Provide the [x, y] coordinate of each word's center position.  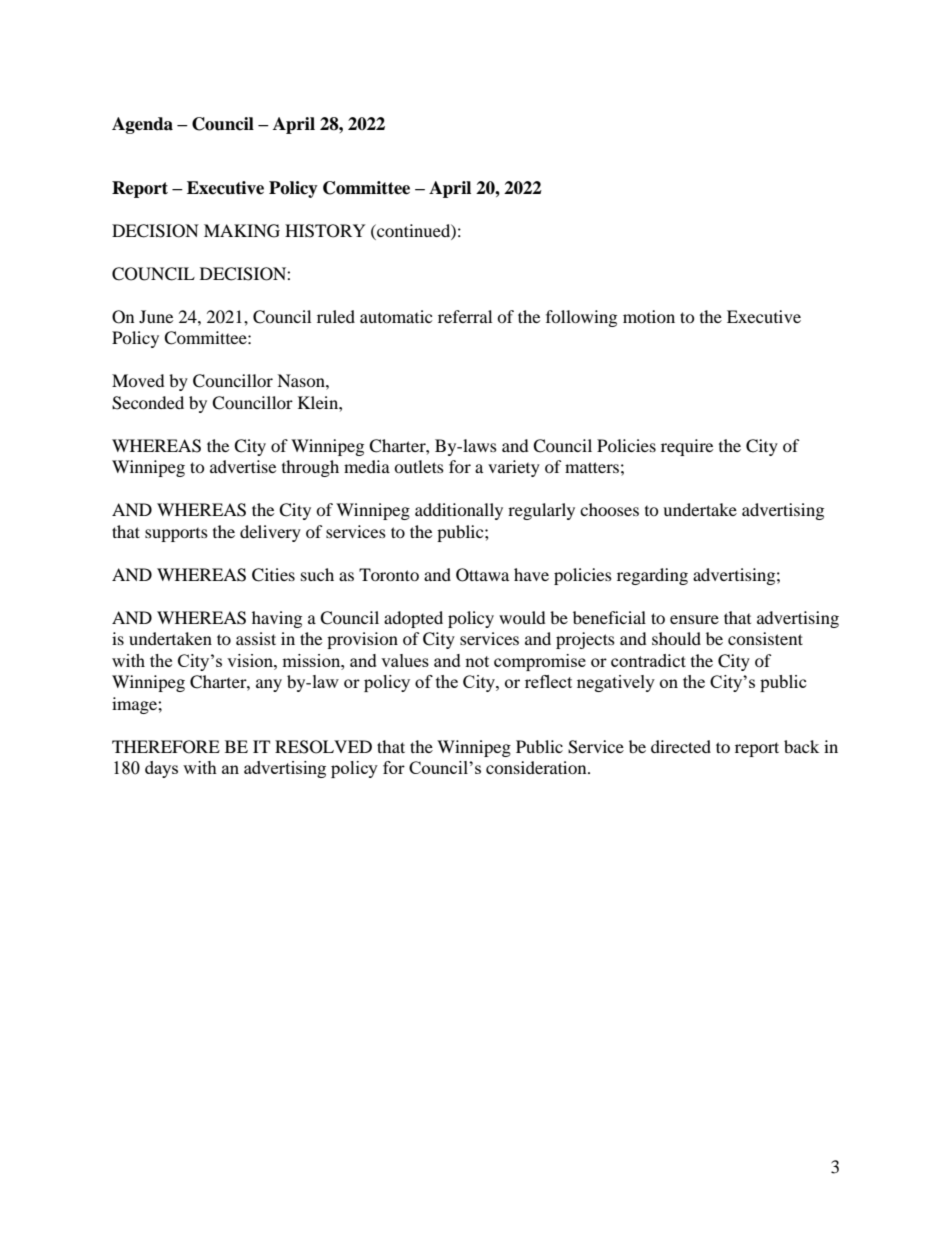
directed [681, 746]
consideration [537, 767]
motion [649, 316]
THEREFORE [166, 747]
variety [514, 468]
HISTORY [325, 231]
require [687, 447]
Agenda [142, 125]
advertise [243, 466]
